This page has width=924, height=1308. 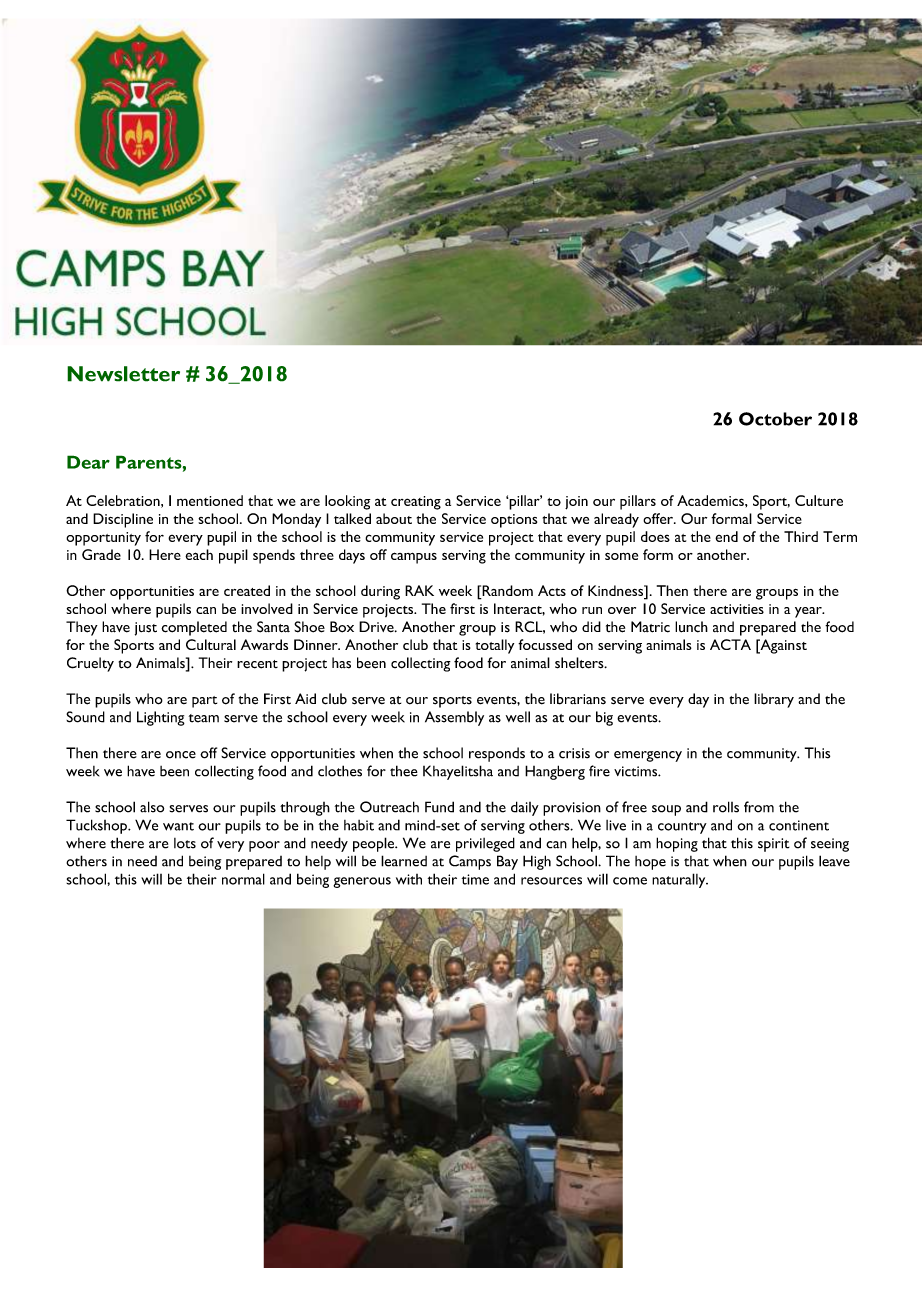 I want to click on Camps, so click(x=470, y=862).
